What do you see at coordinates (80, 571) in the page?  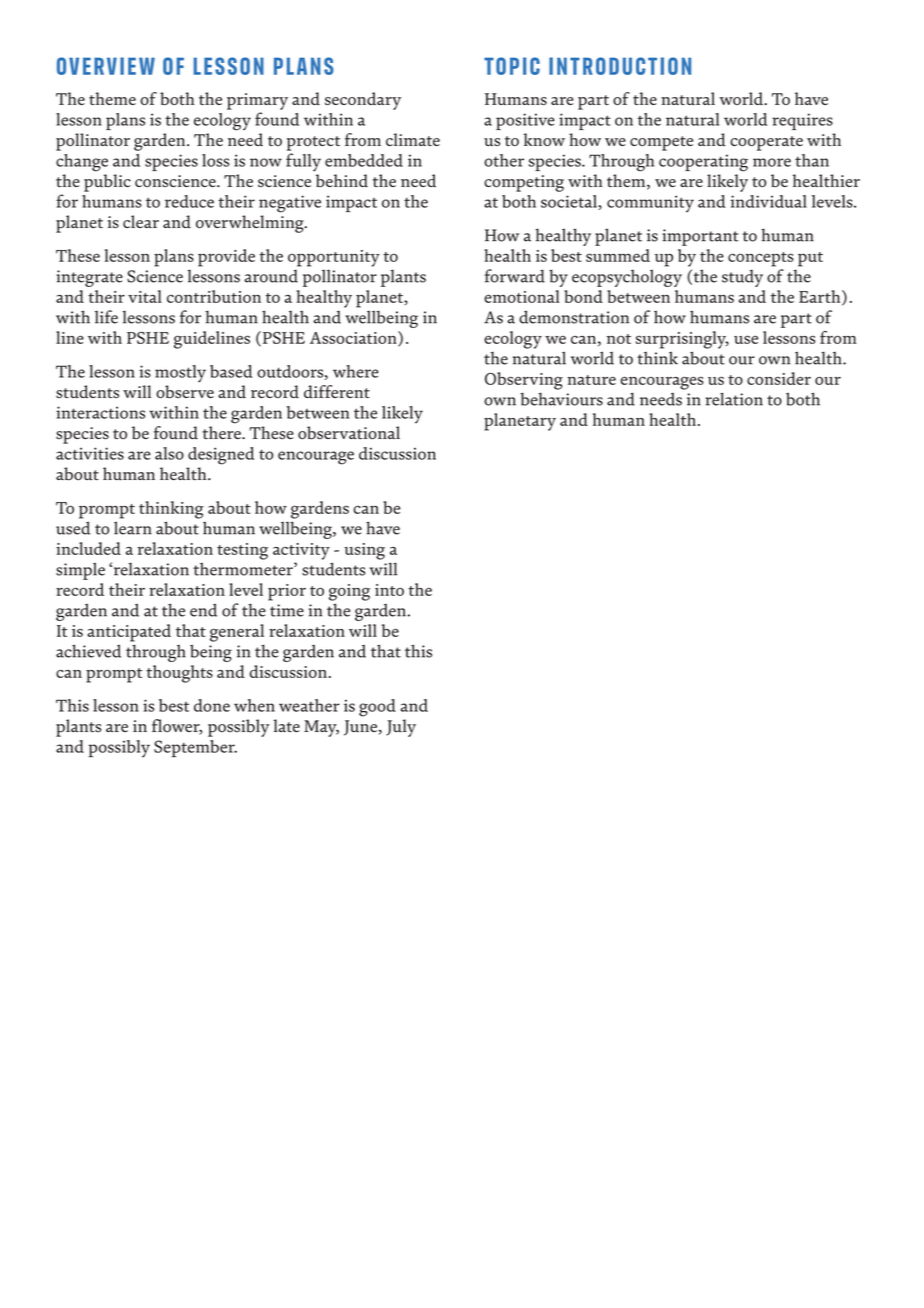 I see `simple` at bounding box center [80, 571].
